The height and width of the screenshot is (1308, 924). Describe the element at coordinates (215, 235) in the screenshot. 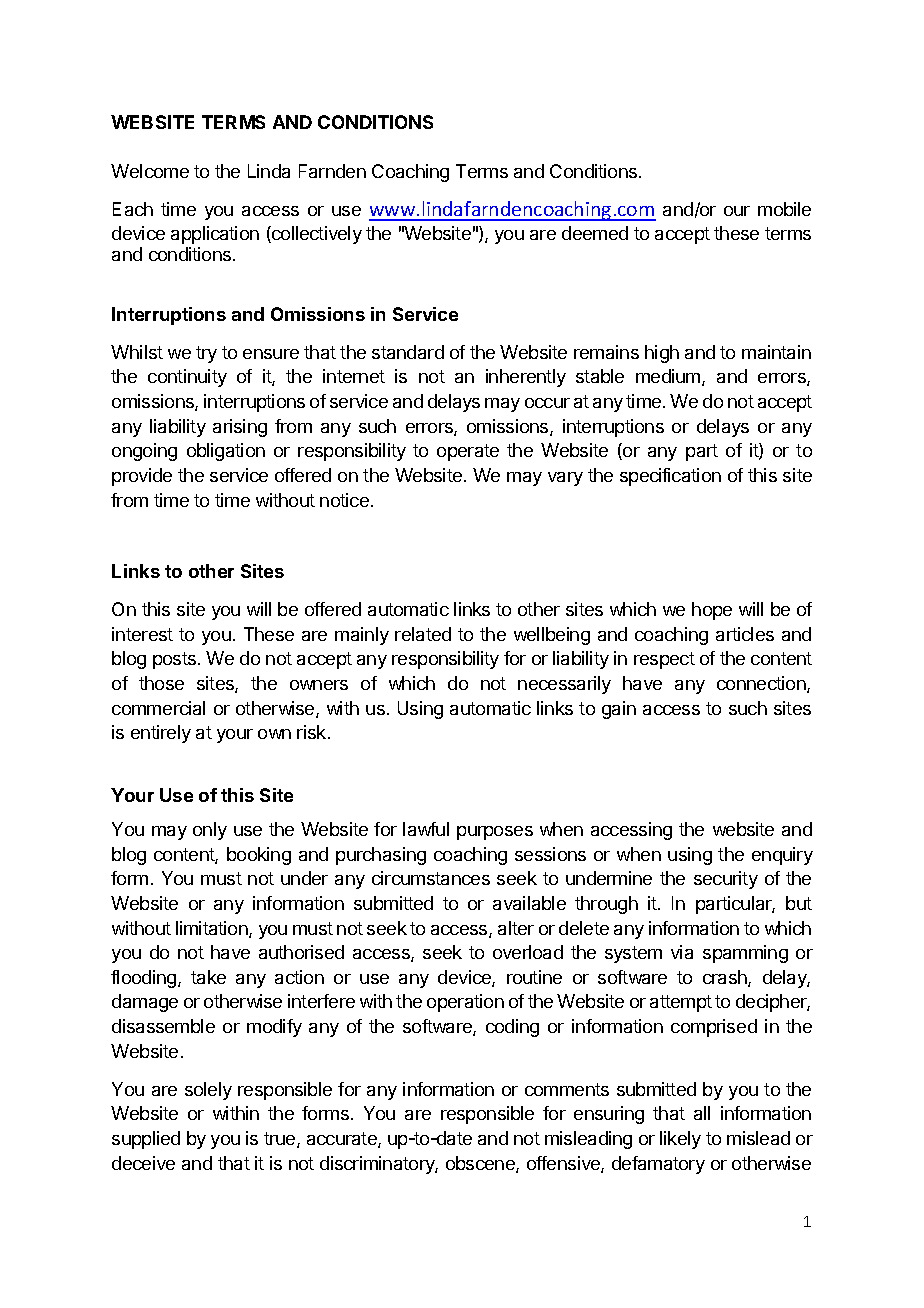

I see `application` at that location.
